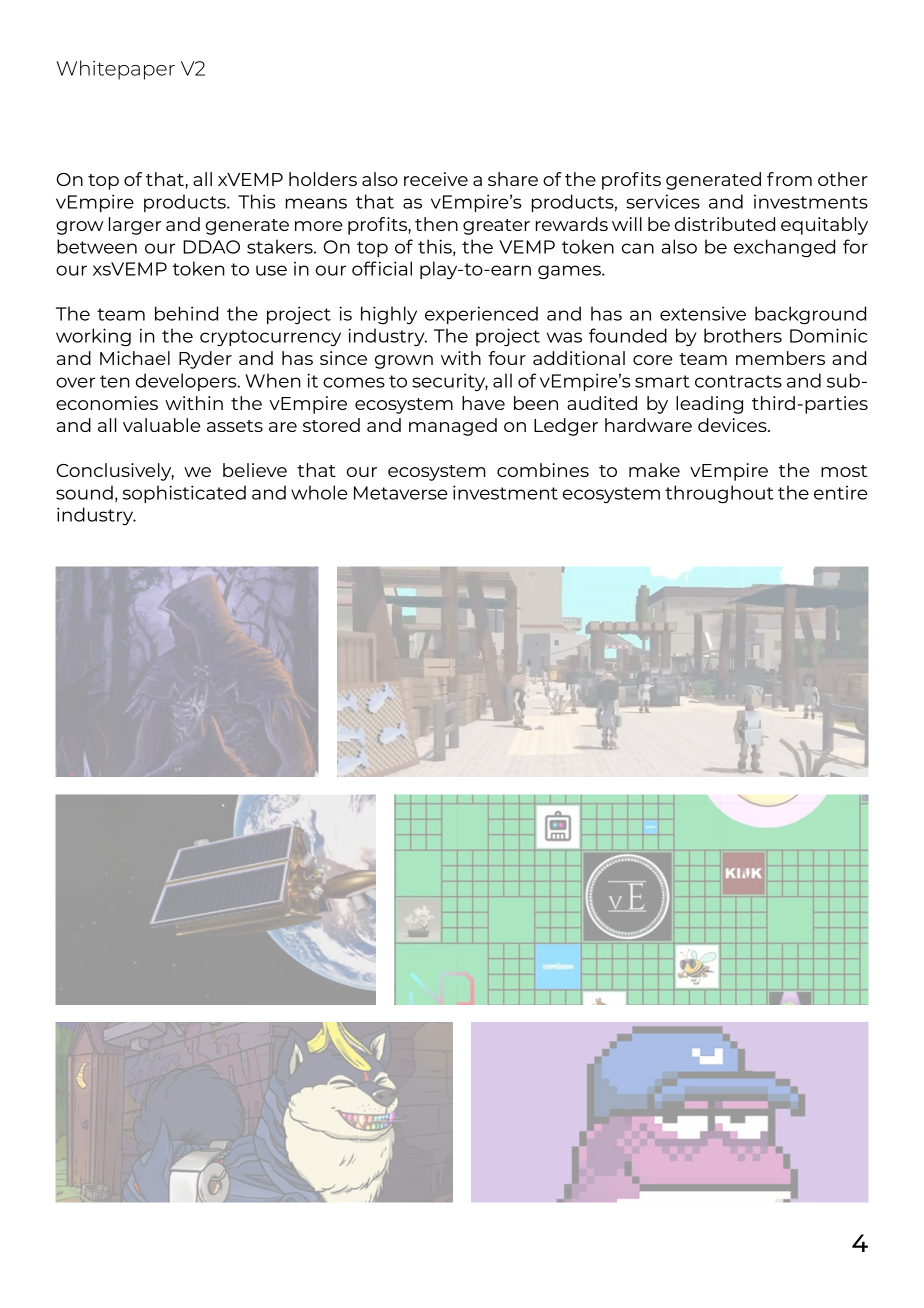 Image resolution: width=924 pixels, height=1308 pixels. What do you see at coordinates (116, 70) in the screenshot?
I see `Whitepaper` at bounding box center [116, 70].
